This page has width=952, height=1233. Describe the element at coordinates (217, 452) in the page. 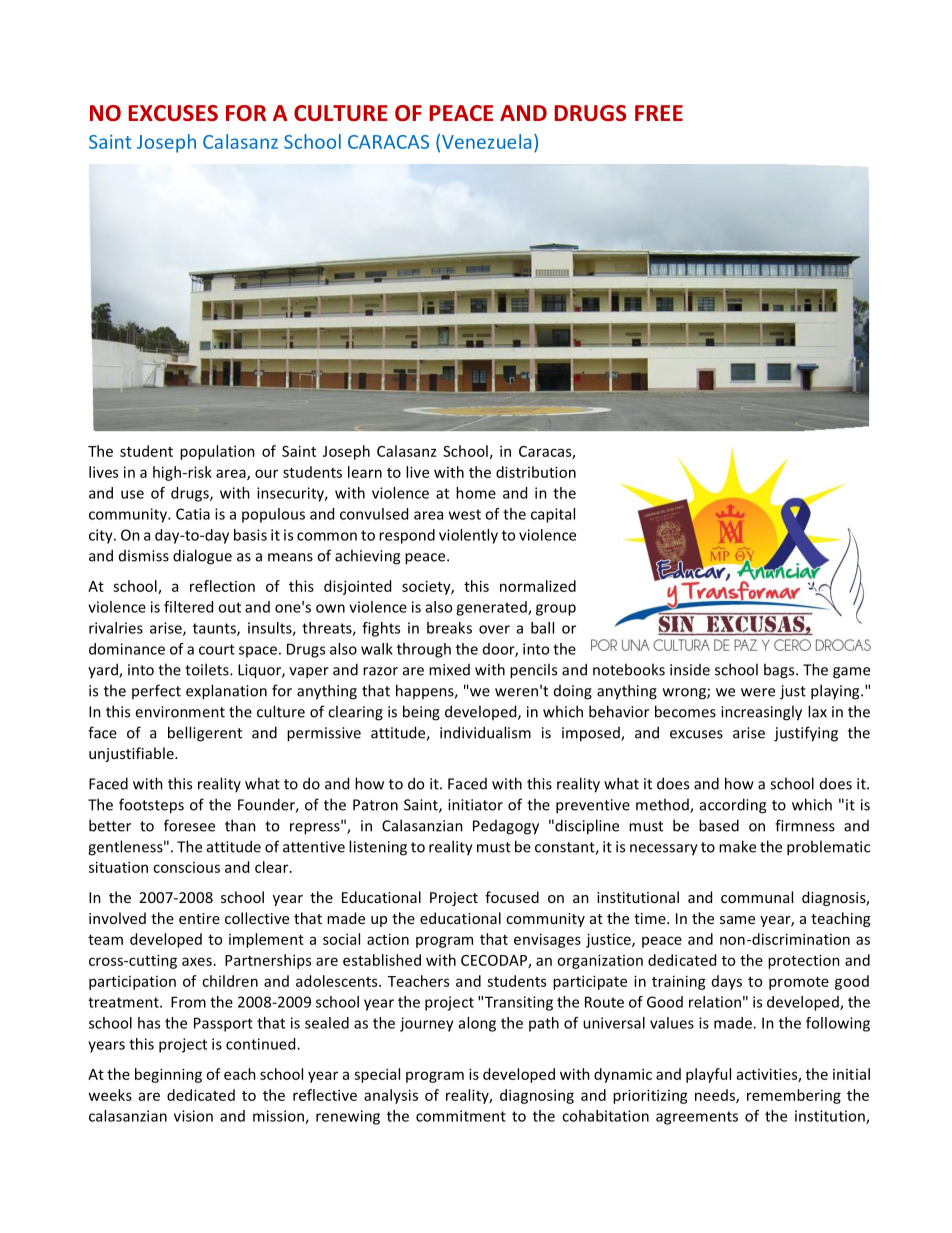

I see `population` at that location.
